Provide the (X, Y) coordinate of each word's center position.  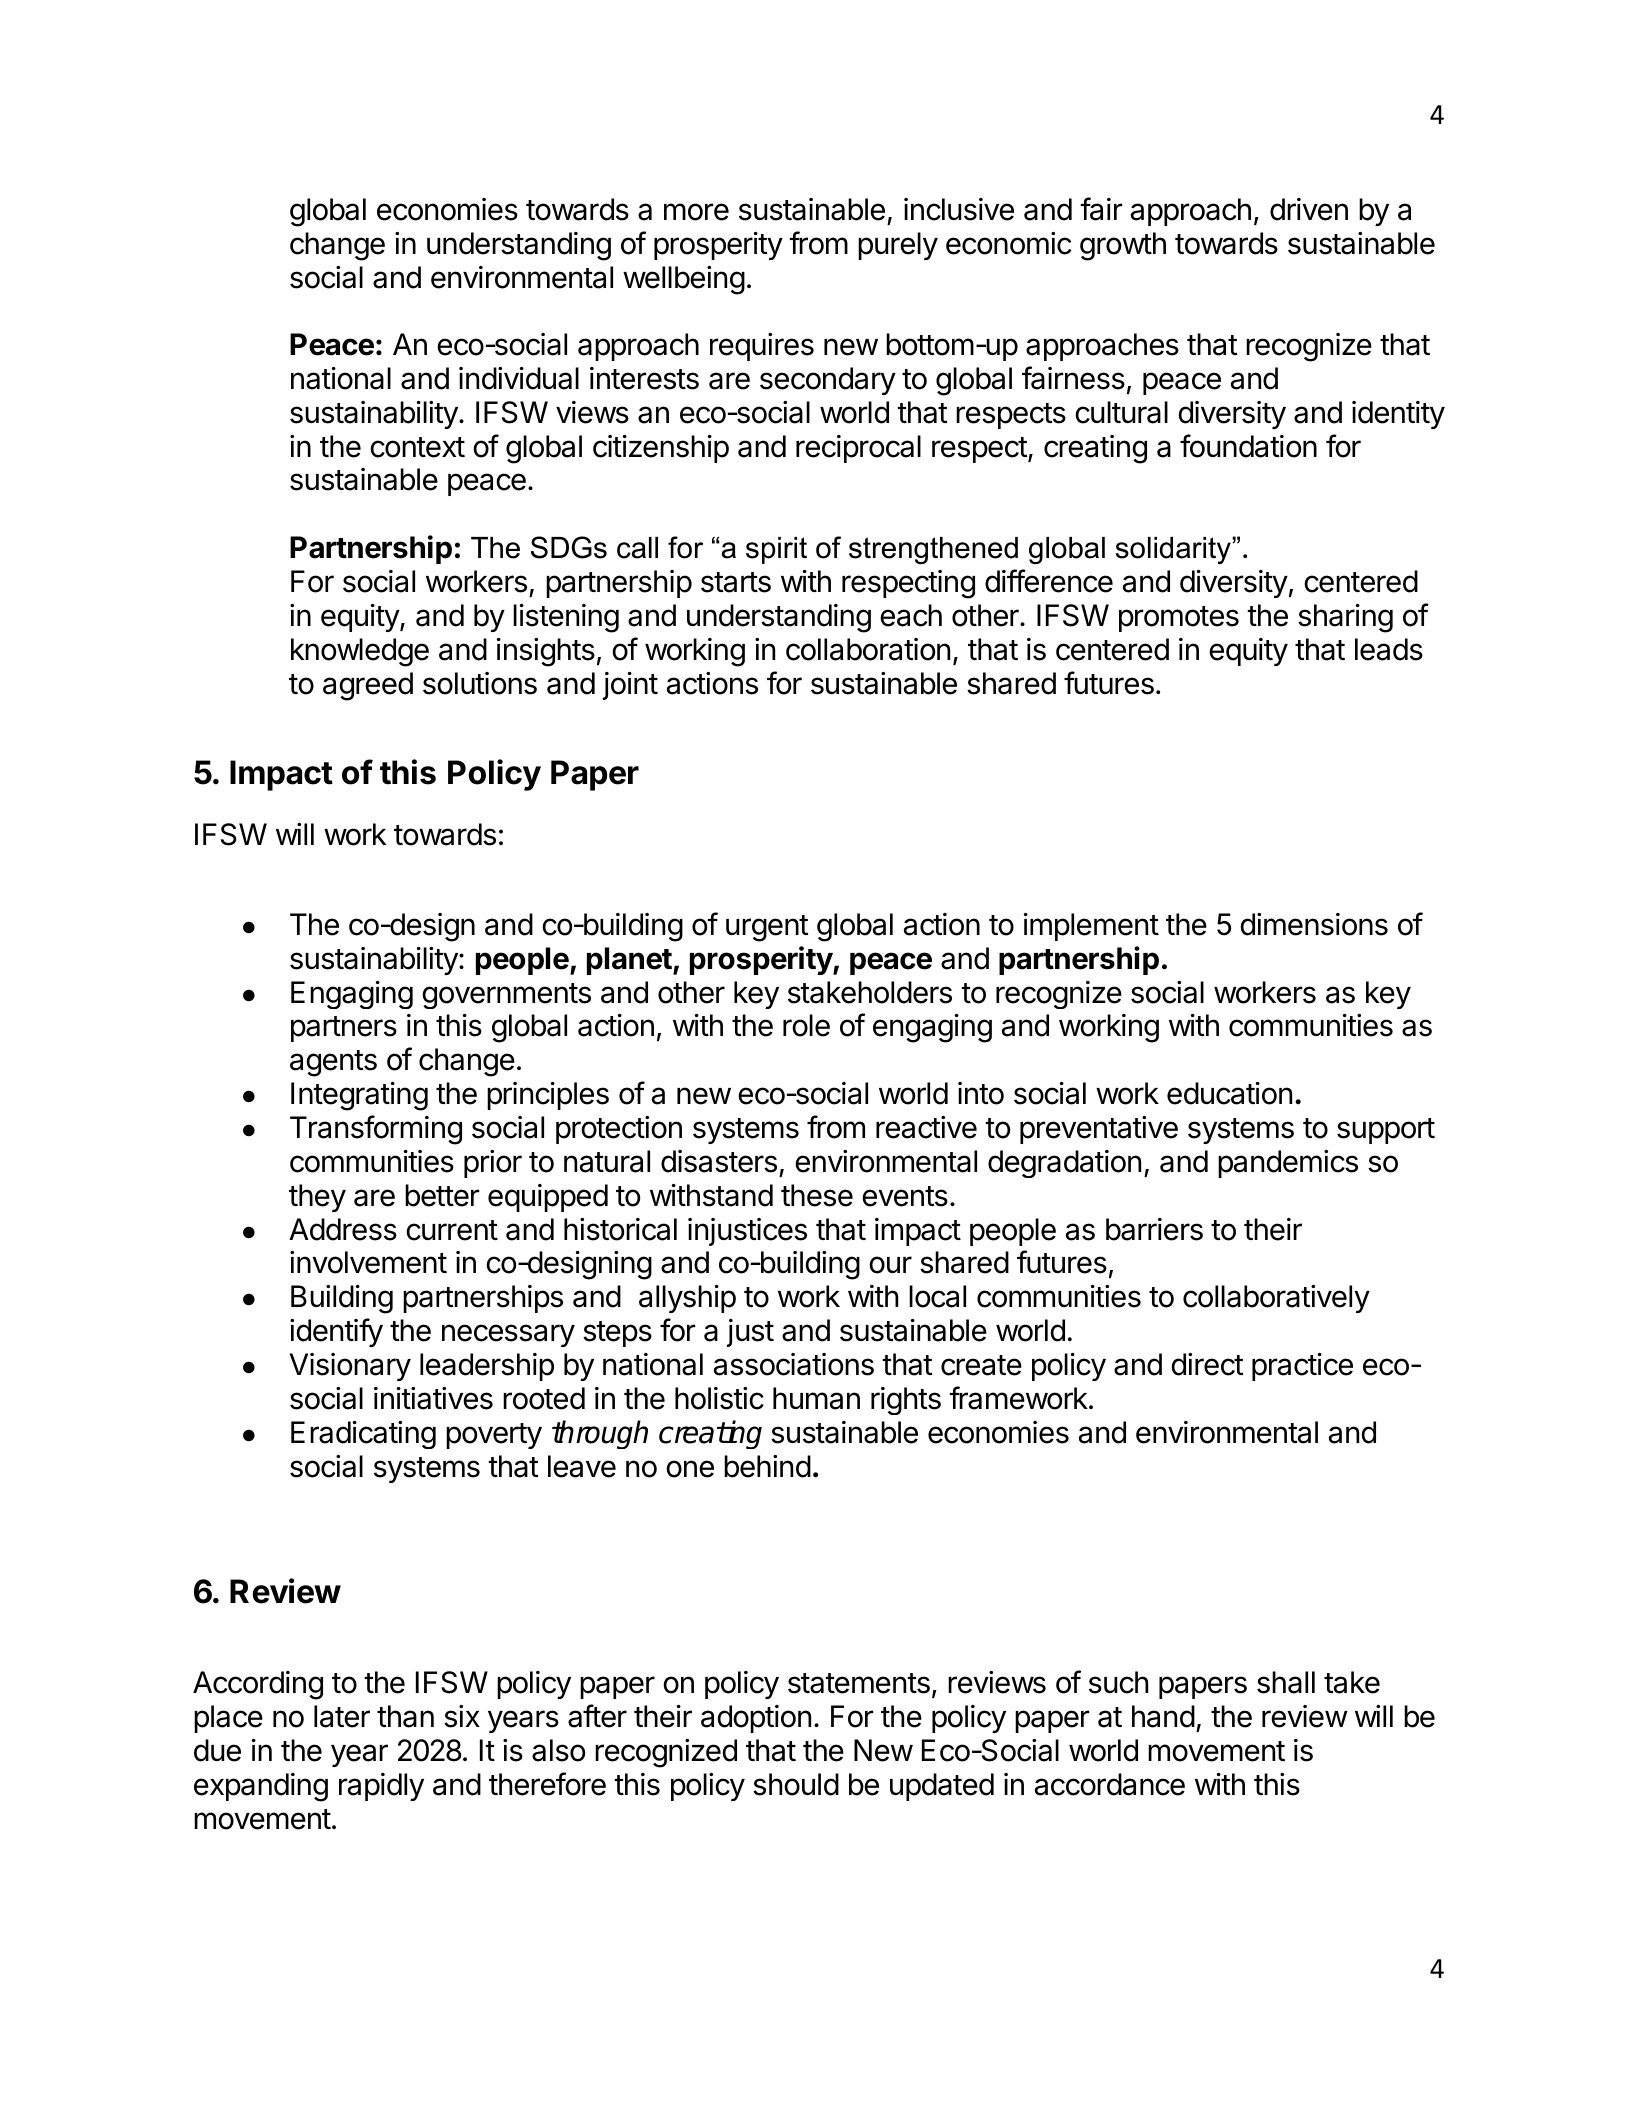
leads (1389, 649)
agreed (368, 686)
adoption (756, 1719)
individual (519, 378)
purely (898, 246)
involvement (368, 1262)
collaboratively (1276, 1299)
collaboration (868, 649)
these (817, 1195)
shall (1286, 1682)
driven (1309, 209)
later (342, 1716)
